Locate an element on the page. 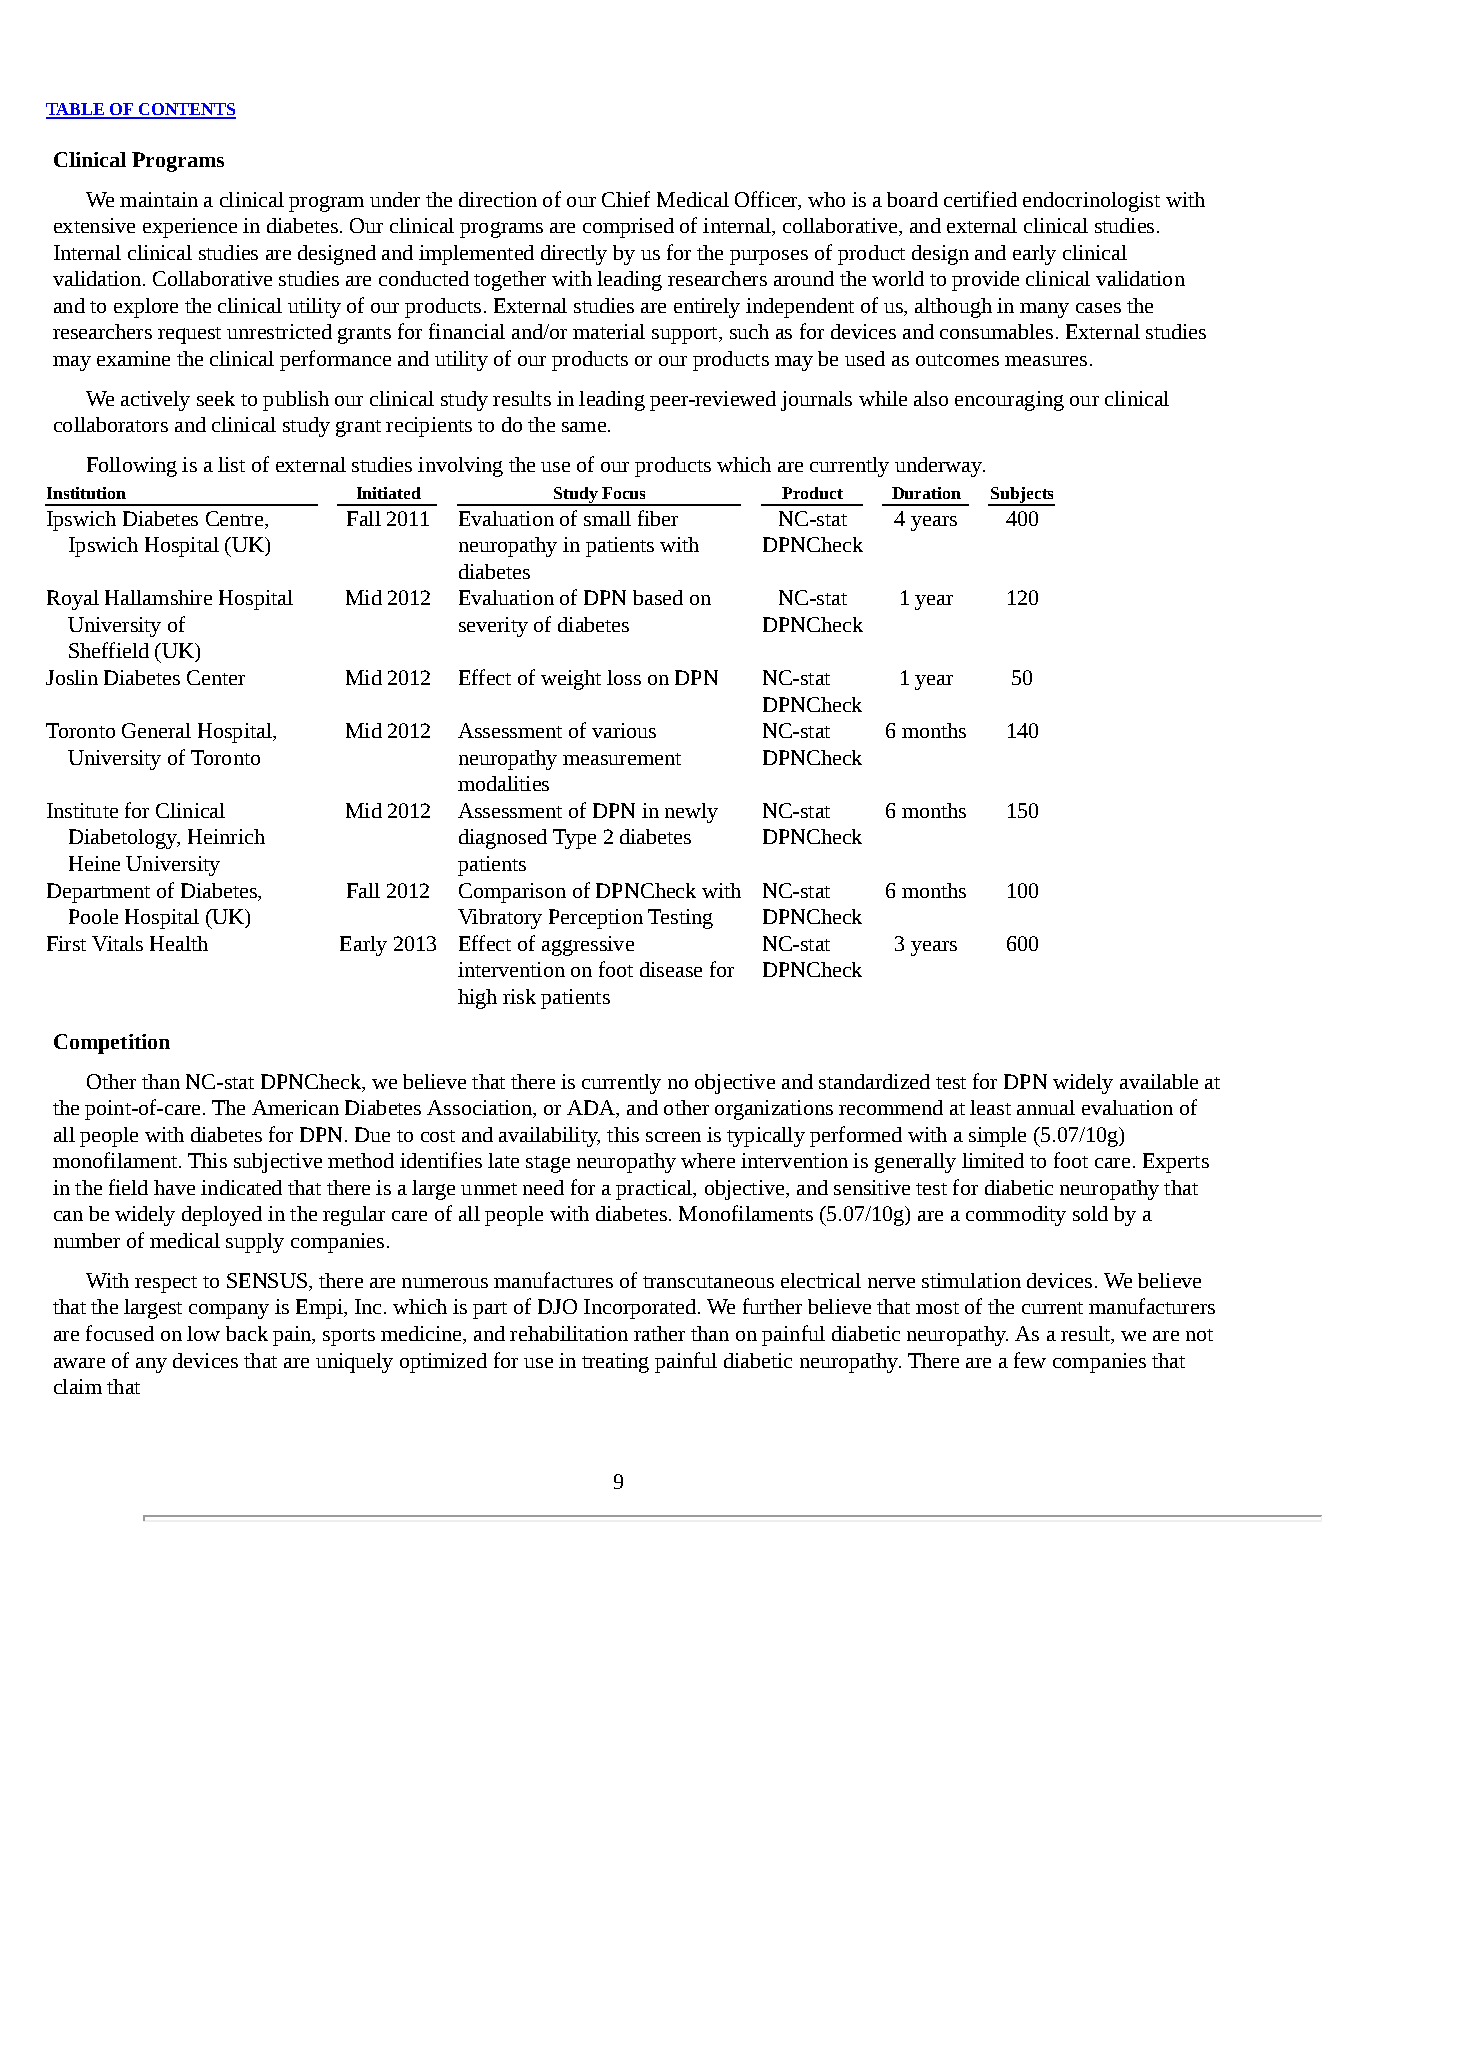 This page has width=1463, height=2071. back is located at coordinates (247, 1333).
